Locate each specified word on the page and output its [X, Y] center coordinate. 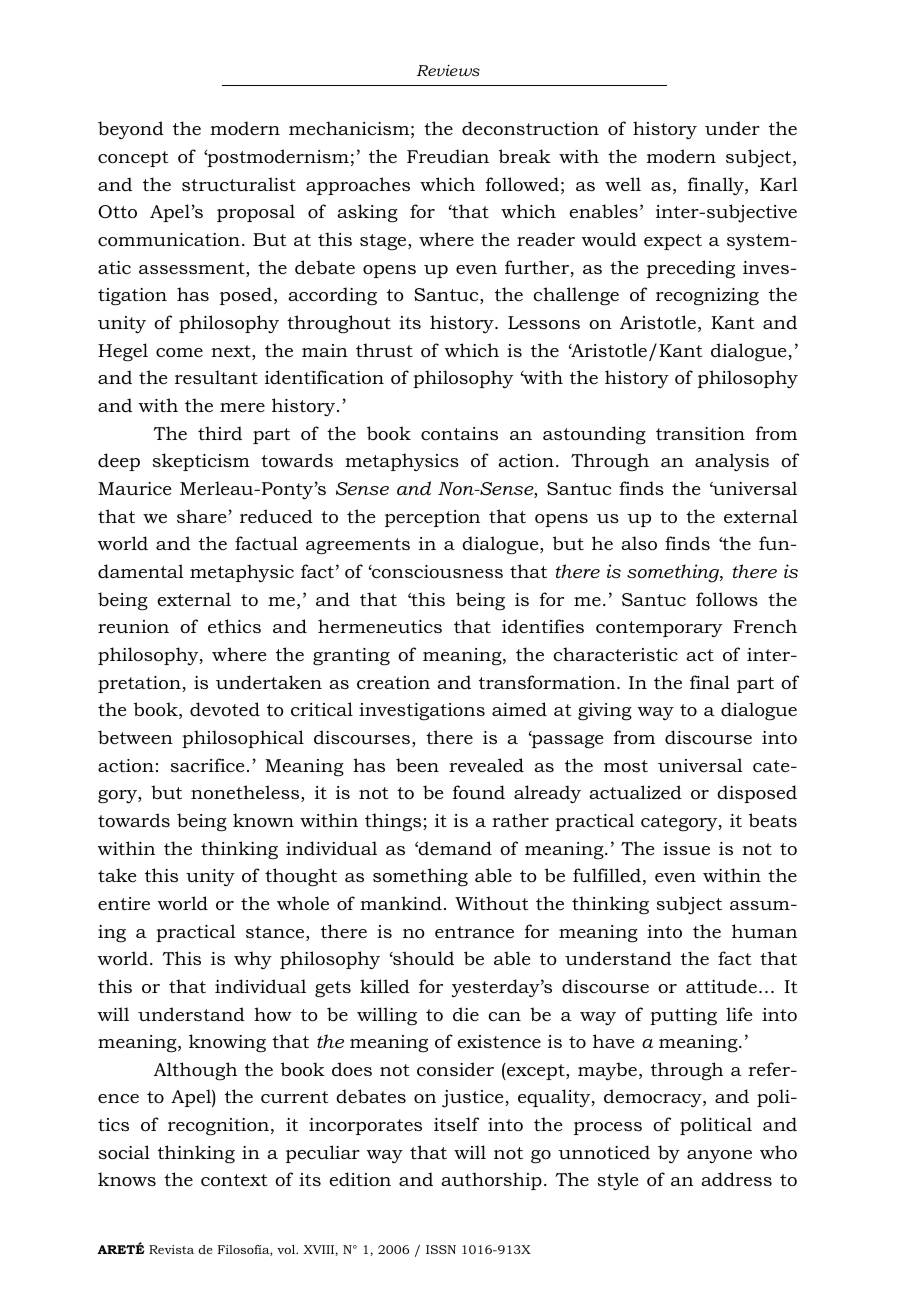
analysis [732, 462]
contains [459, 434]
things [394, 822]
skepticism [201, 462]
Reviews [448, 70]
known [263, 820]
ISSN [441, 1249]
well [623, 184]
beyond [131, 130]
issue [686, 848]
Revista [171, 1249]
